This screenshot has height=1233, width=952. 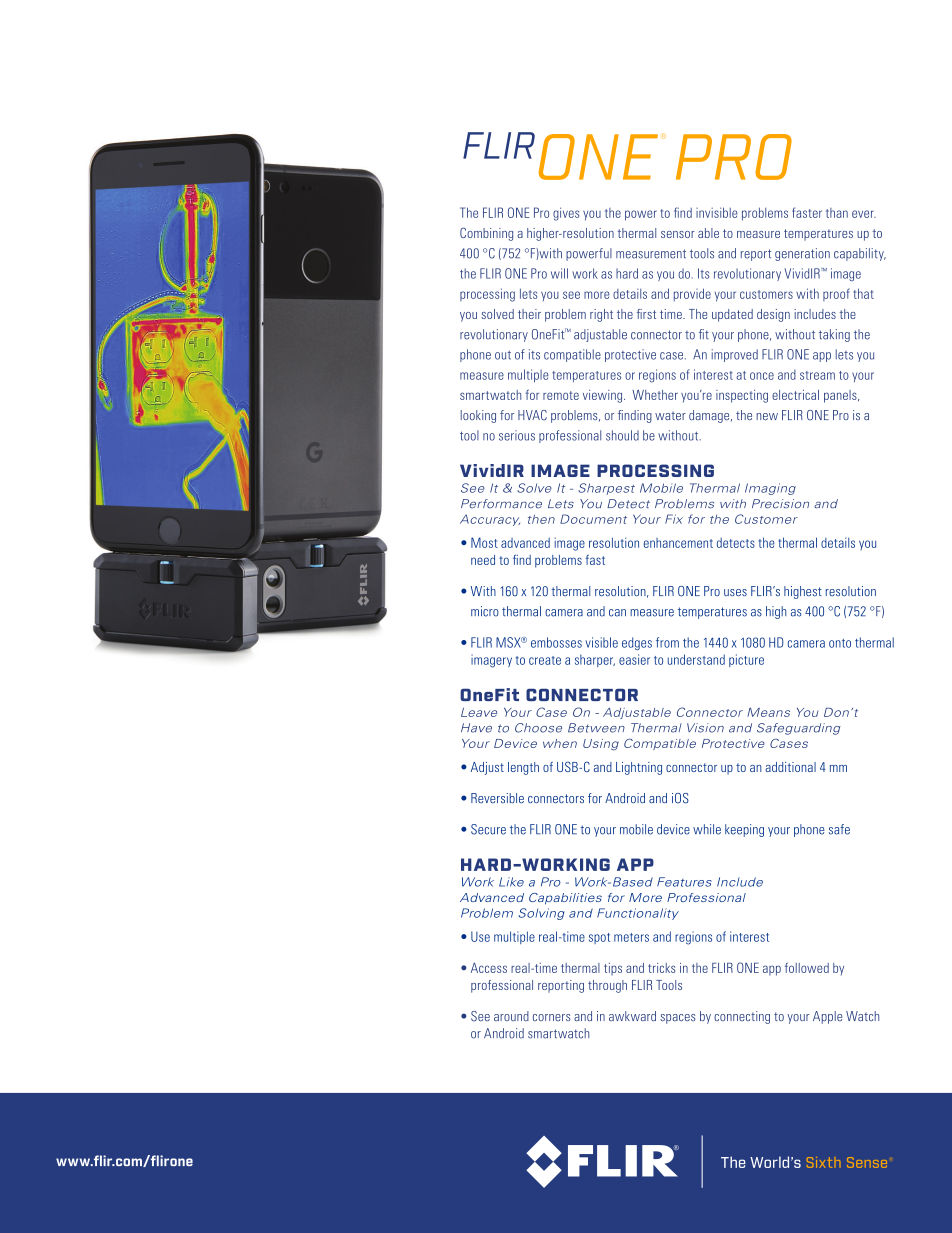 I want to click on additional, so click(x=790, y=767).
